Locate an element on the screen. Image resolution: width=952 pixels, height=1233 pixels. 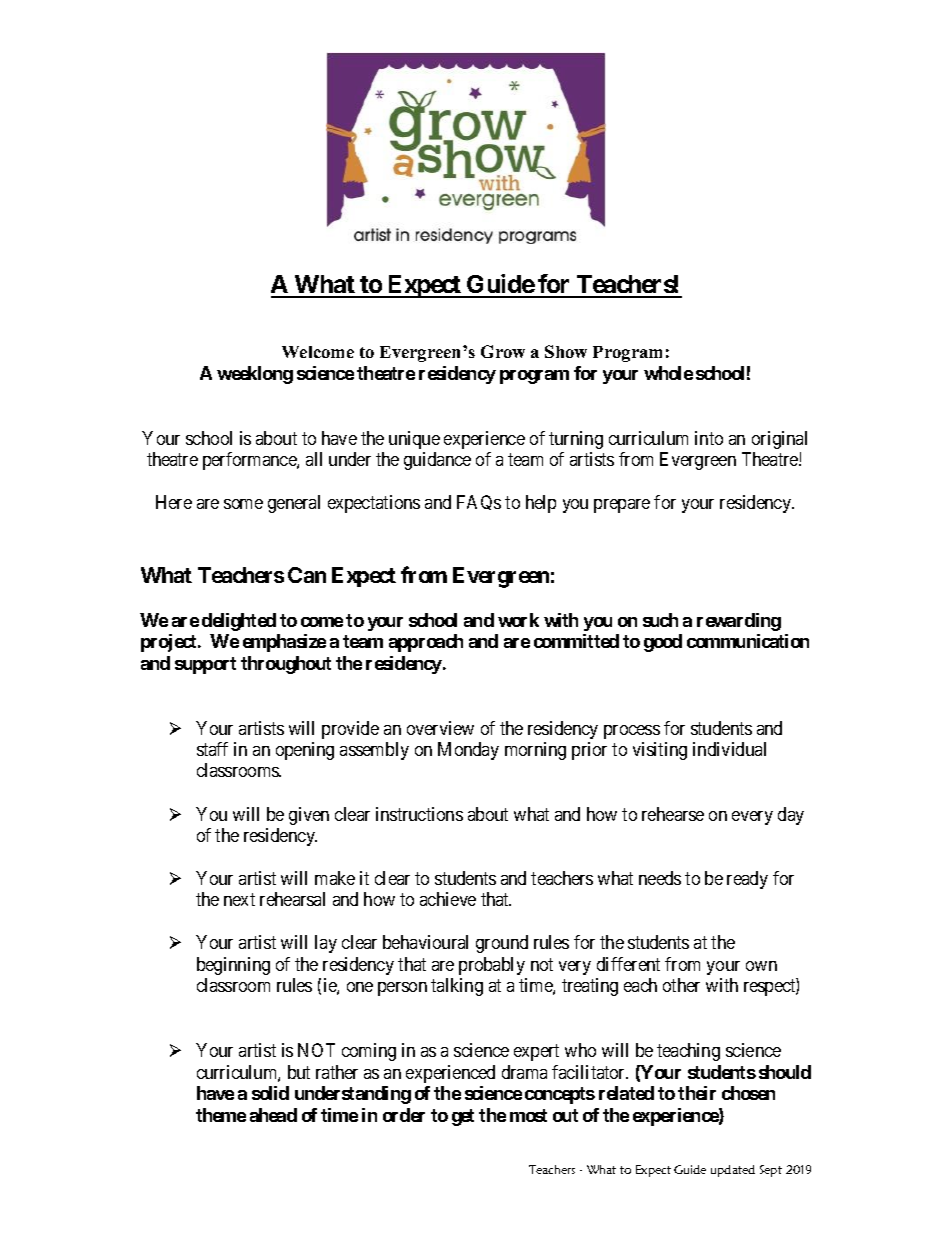
theme is located at coordinates (221, 1115).
